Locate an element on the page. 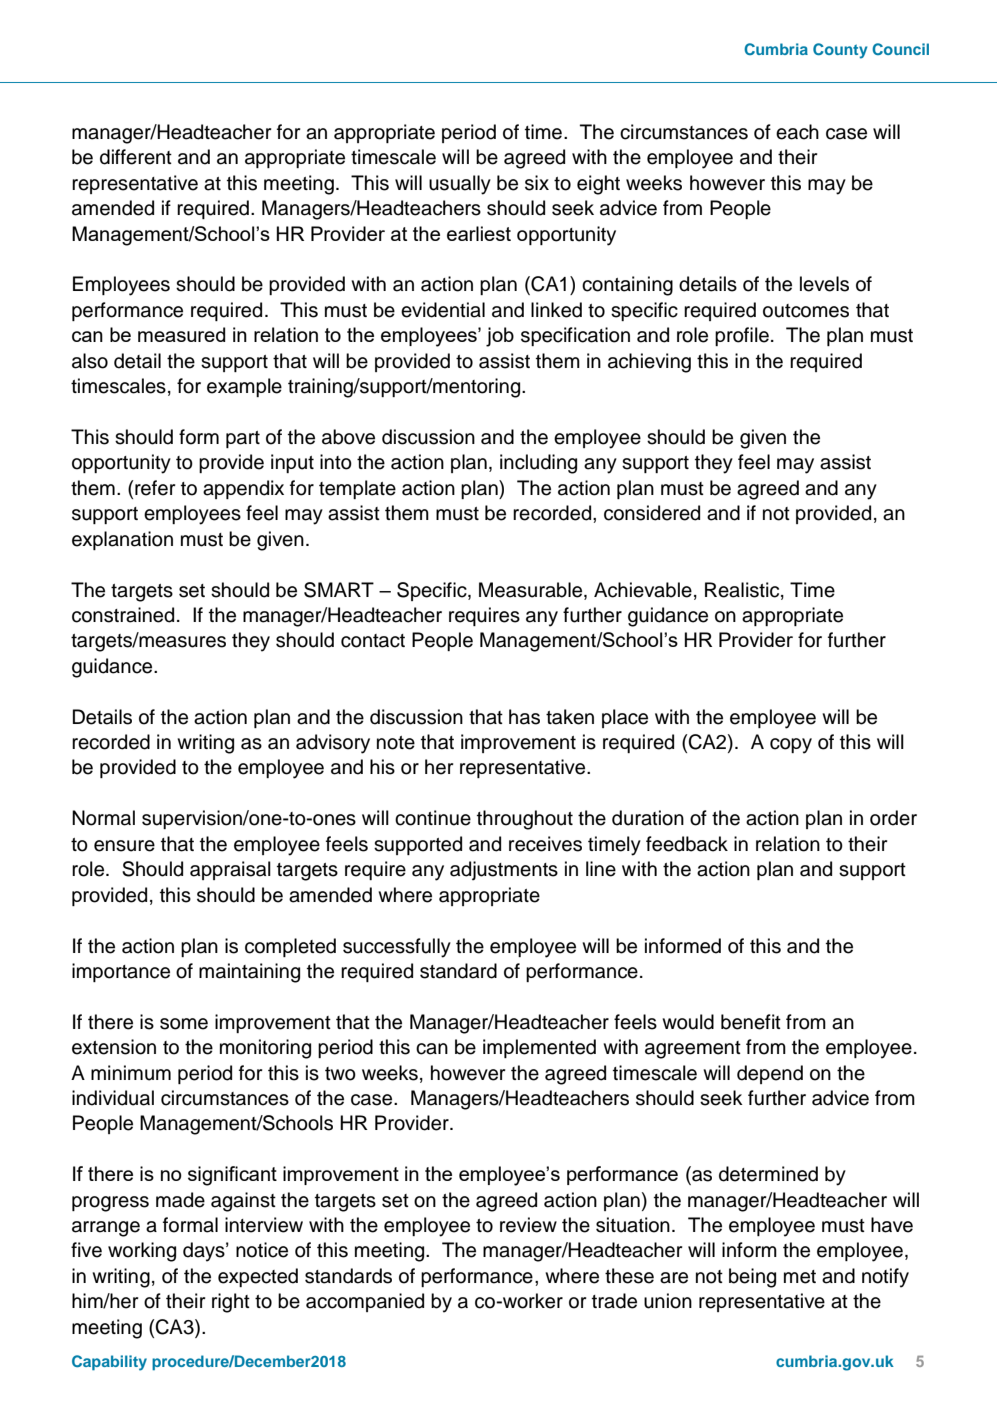  constrained is located at coordinates (123, 615).
